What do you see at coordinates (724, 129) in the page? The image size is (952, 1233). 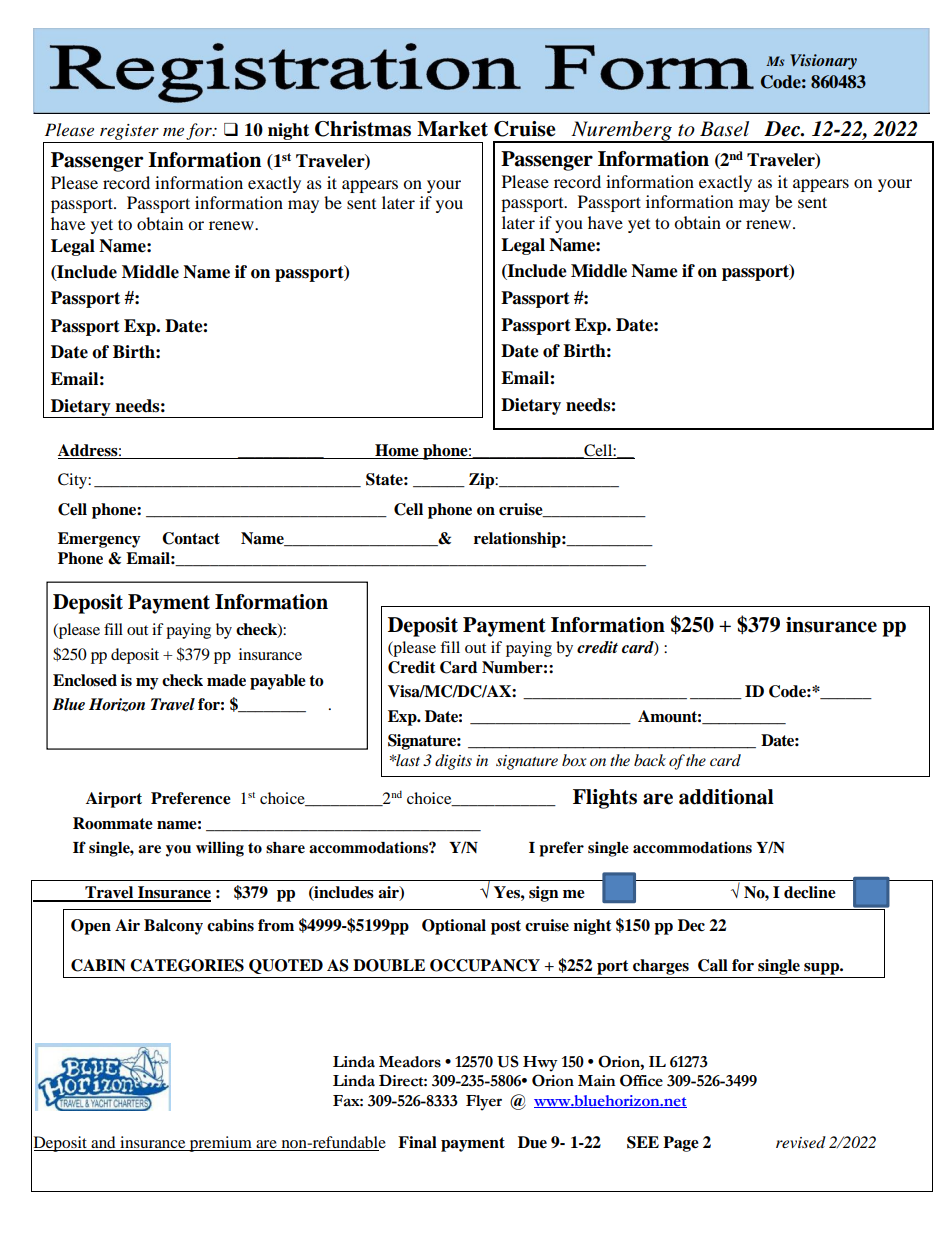 I see `Basel` at bounding box center [724, 129].
